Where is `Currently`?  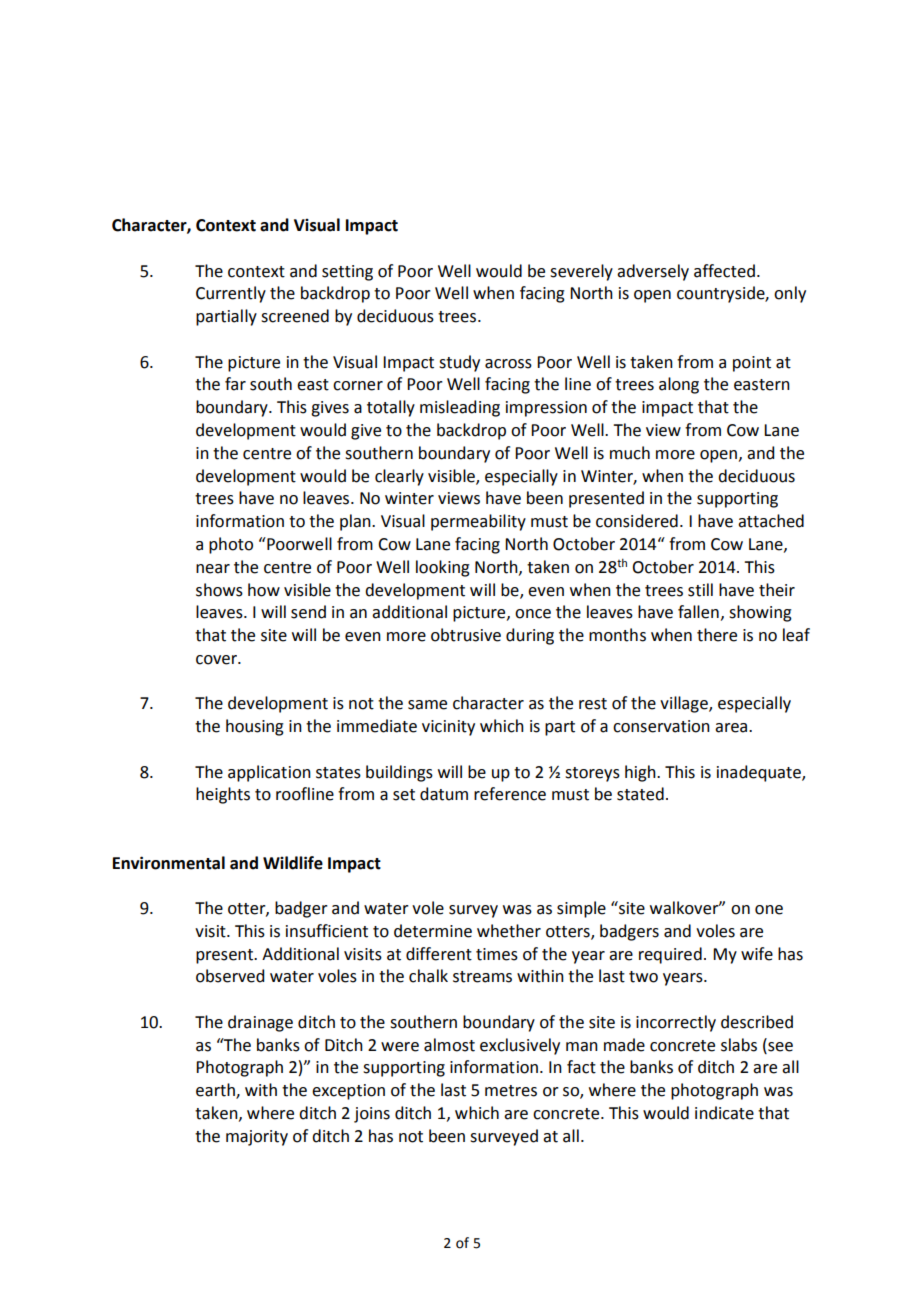
Currently is located at coordinates (231, 294).
